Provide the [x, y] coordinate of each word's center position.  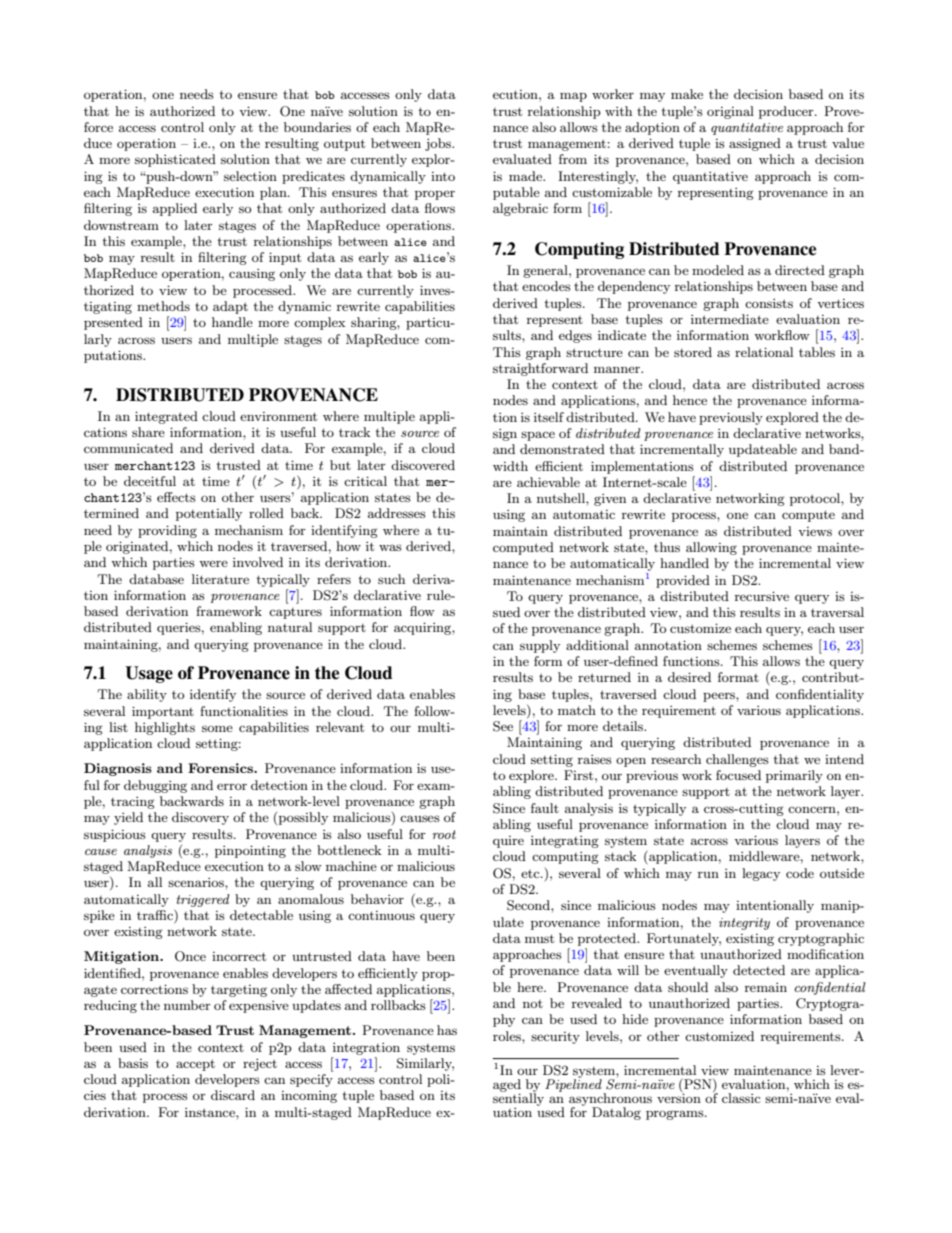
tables [817, 352]
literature [220, 579]
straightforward [540, 369]
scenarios [197, 882]
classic [741, 1098]
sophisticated [175, 160]
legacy [761, 874]
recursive [762, 596]
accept [195, 1065]
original [730, 112]
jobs [439, 144]
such [391, 579]
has [447, 1030]
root [444, 834]
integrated [166, 417]
